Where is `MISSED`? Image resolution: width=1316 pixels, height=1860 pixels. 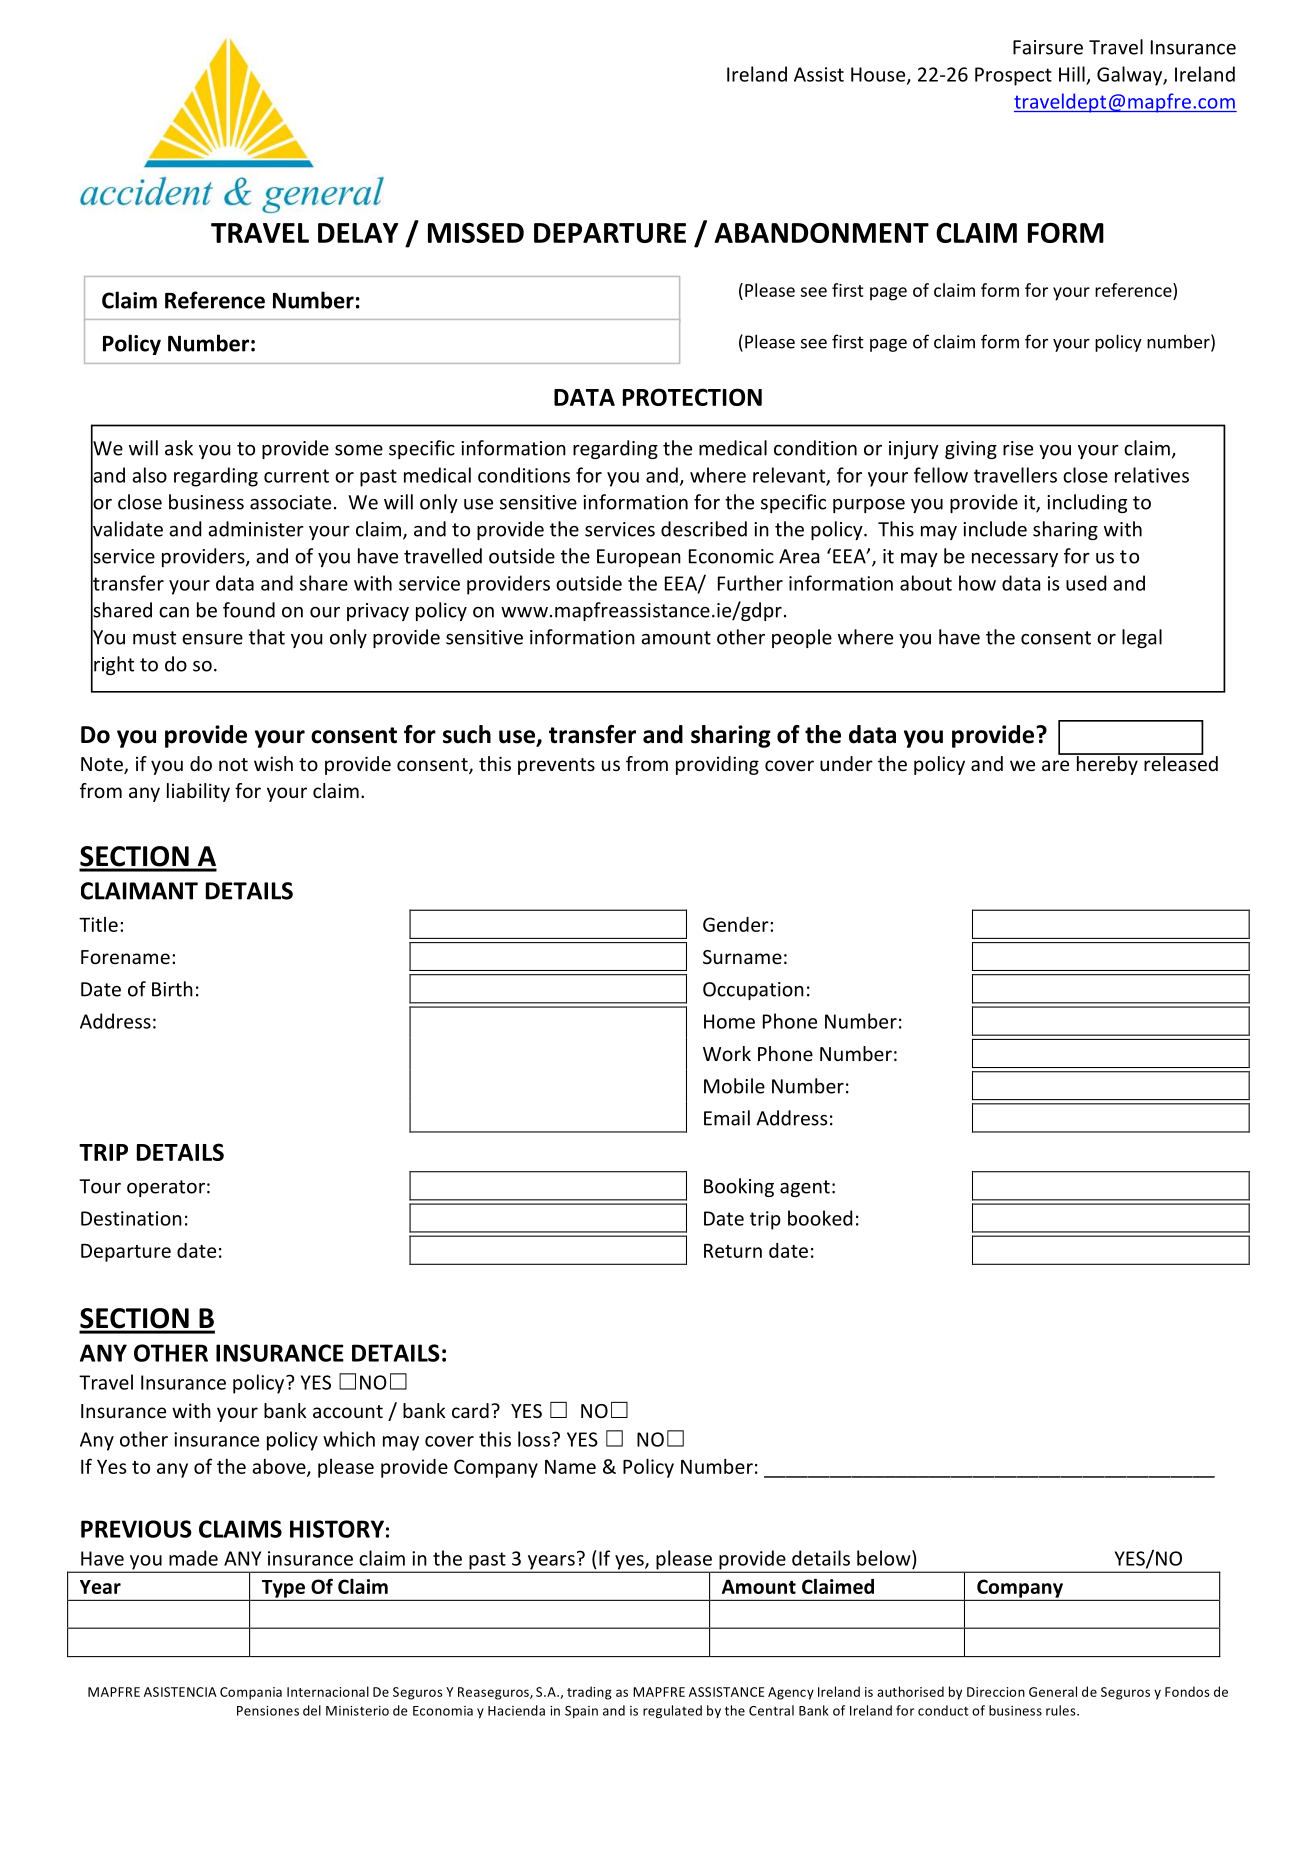 MISSED is located at coordinates (476, 233).
